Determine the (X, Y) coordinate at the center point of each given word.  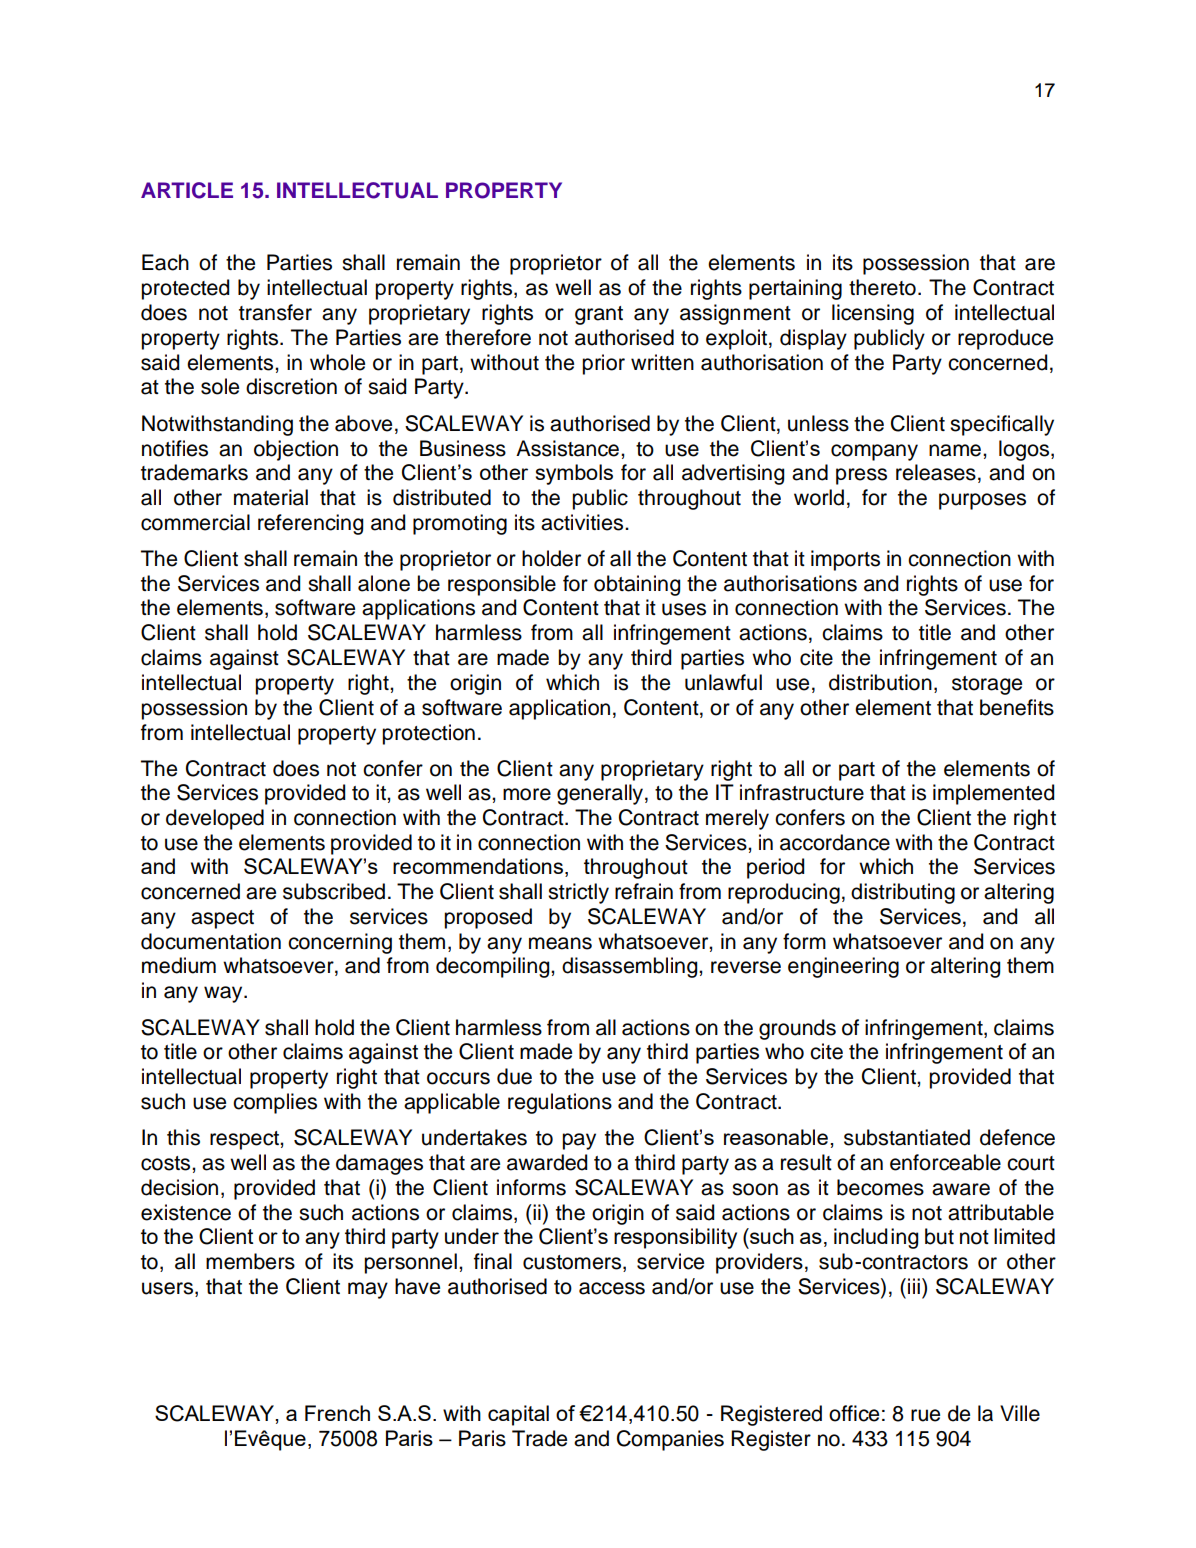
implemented (993, 794)
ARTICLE (187, 190)
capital (518, 1415)
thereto (882, 287)
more (527, 794)
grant (599, 315)
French (337, 1413)
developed (215, 819)
